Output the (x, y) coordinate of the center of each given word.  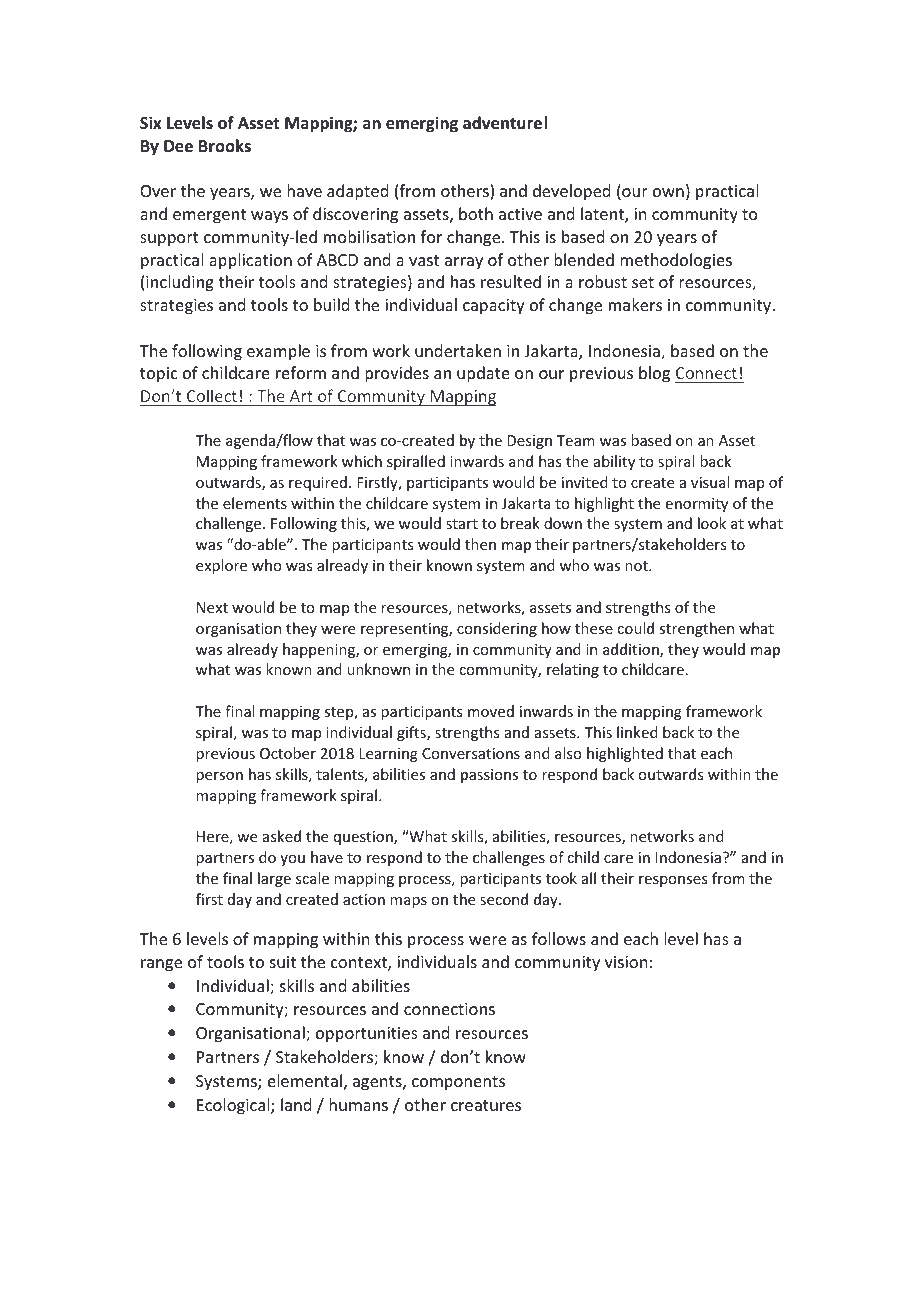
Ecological (234, 1106)
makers (635, 304)
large (274, 879)
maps (408, 902)
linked (637, 732)
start (462, 524)
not (637, 566)
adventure (502, 123)
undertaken (458, 350)
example (278, 352)
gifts (412, 733)
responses (673, 881)
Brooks (225, 145)
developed (571, 192)
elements (255, 503)
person (219, 777)
